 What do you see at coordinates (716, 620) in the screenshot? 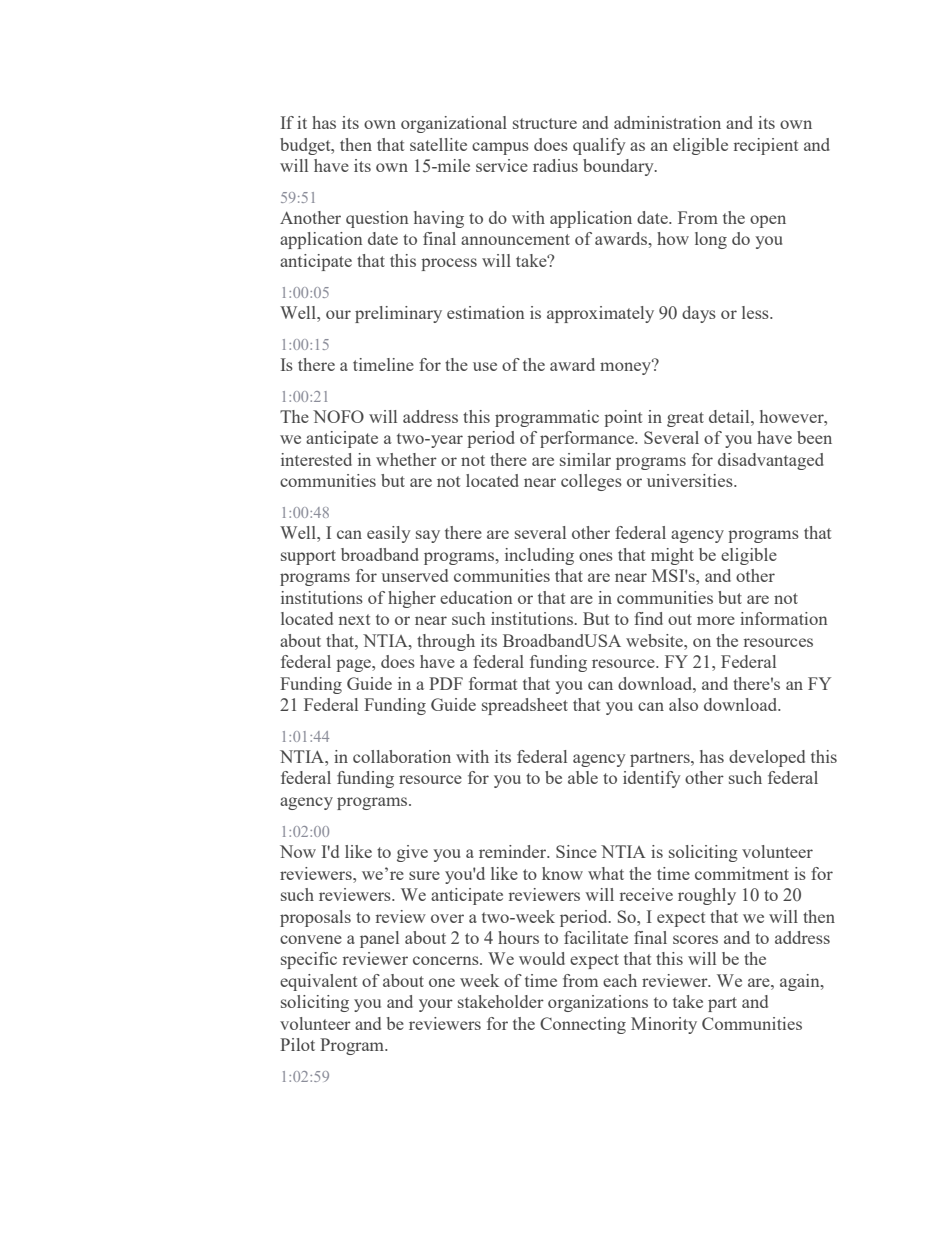
I see `more` at bounding box center [716, 620].
